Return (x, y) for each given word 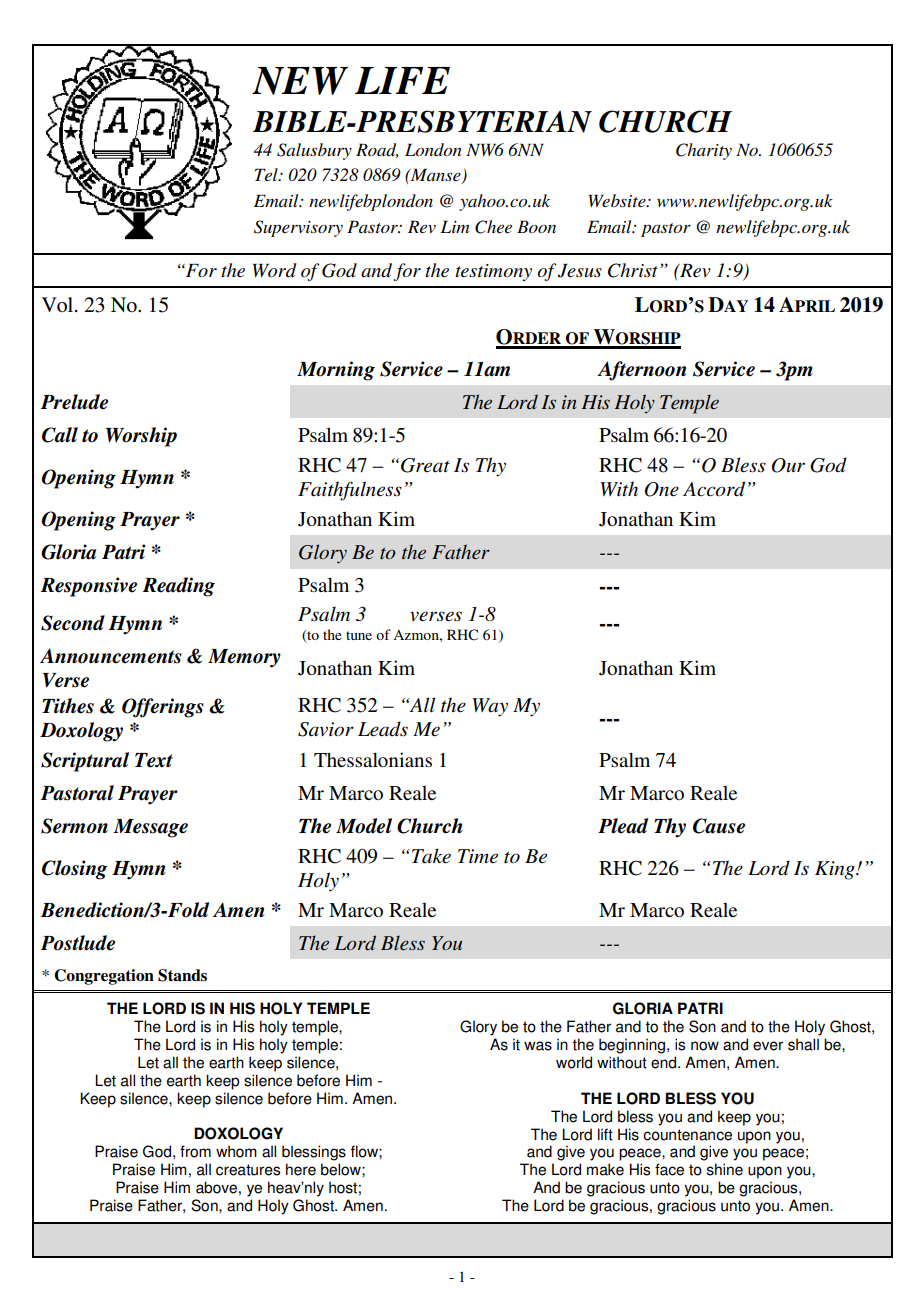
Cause (719, 826)
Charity (704, 151)
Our (788, 465)
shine (725, 1169)
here (301, 1169)
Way (490, 707)
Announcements (111, 656)
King (836, 870)
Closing (74, 870)
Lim (455, 226)
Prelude (74, 402)
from (195, 1151)
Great (425, 465)
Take (430, 856)
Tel (267, 174)
